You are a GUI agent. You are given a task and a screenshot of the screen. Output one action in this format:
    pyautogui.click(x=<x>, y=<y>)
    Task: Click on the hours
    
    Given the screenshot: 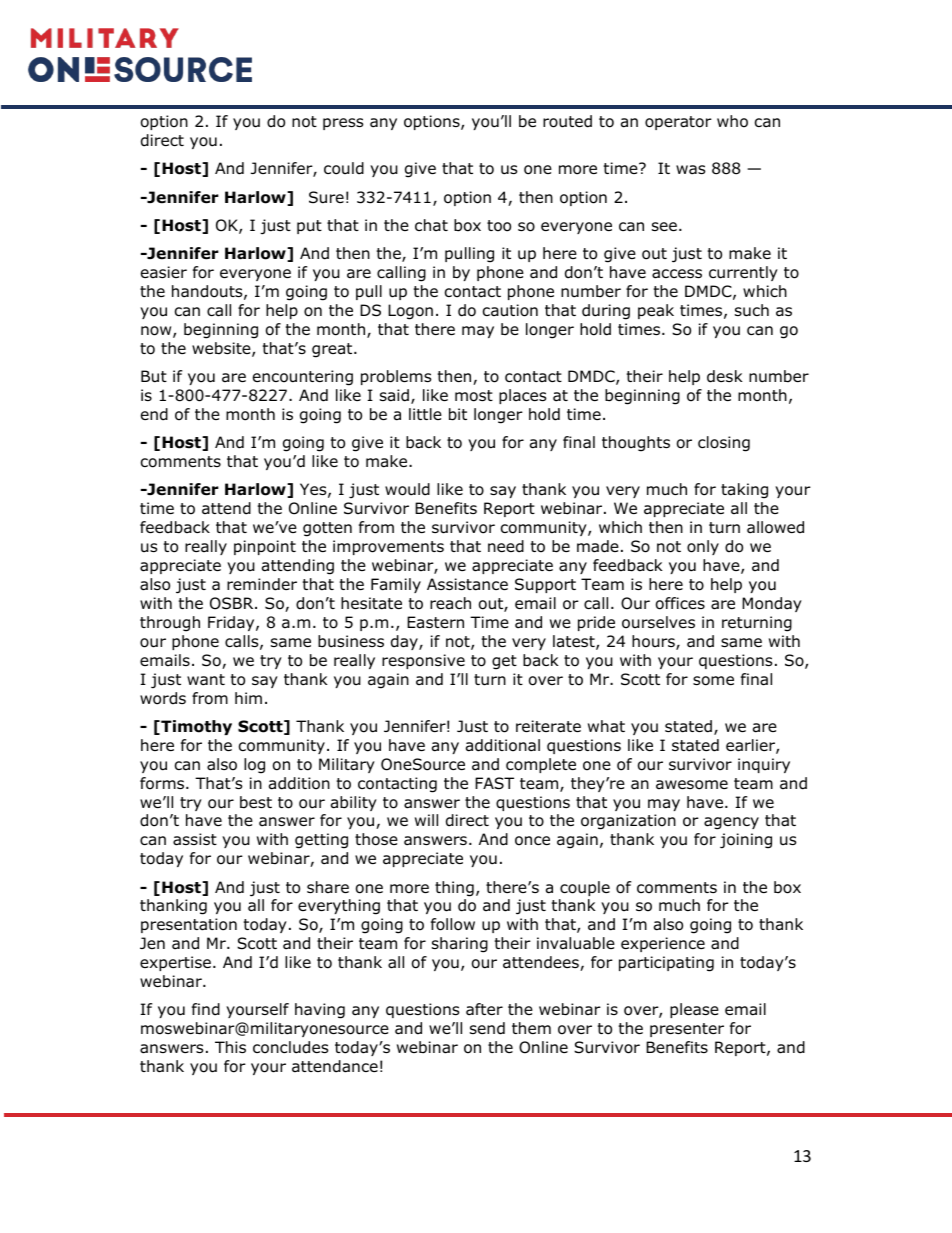 What is the action you would take?
    pyautogui.click(x=654, y=642)
